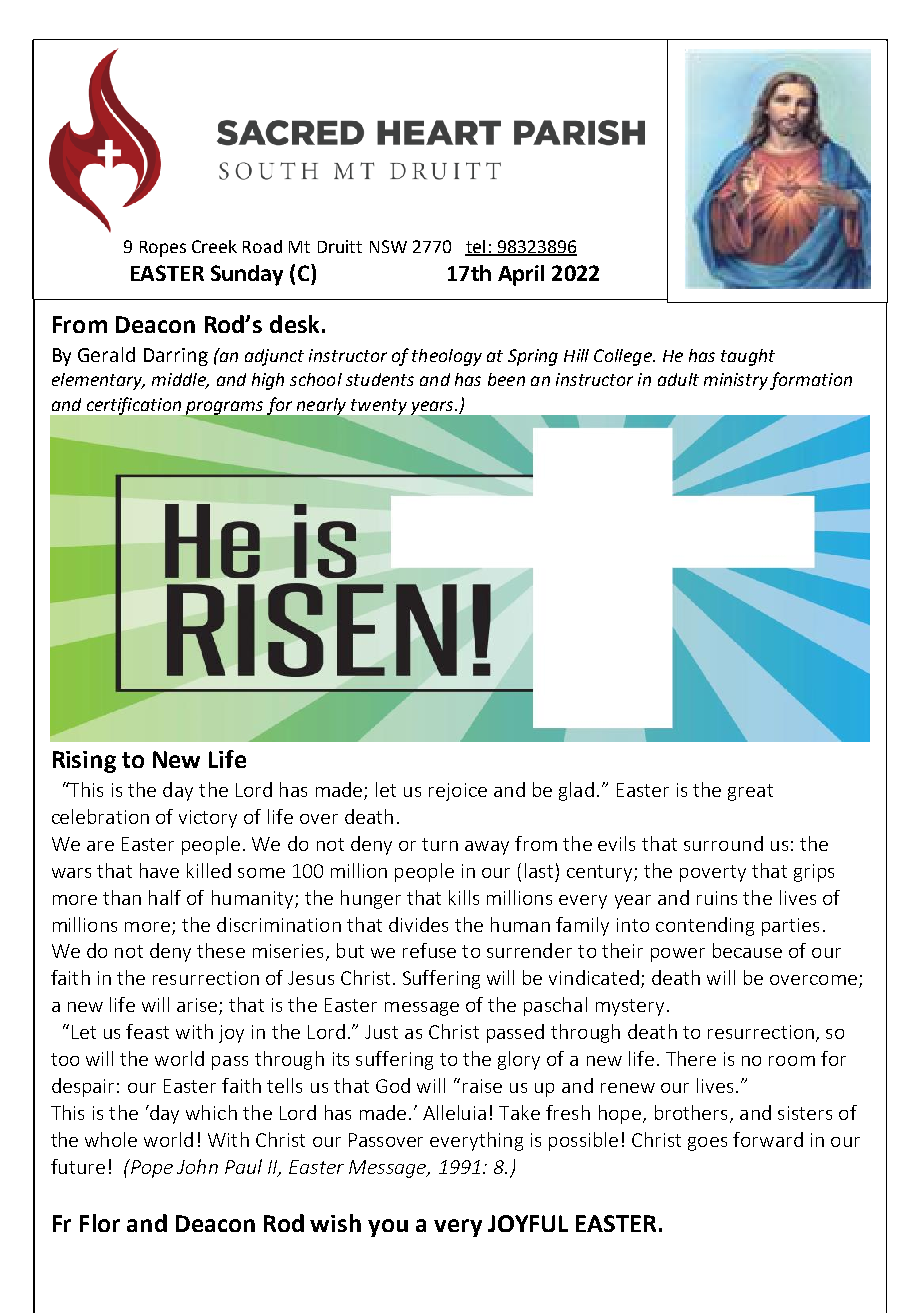 The width and height of the document is (924, 1313). What do you see at coordinates (150, 1168) in the document?
I see `Pope` at bounding box center [150, 1168].
